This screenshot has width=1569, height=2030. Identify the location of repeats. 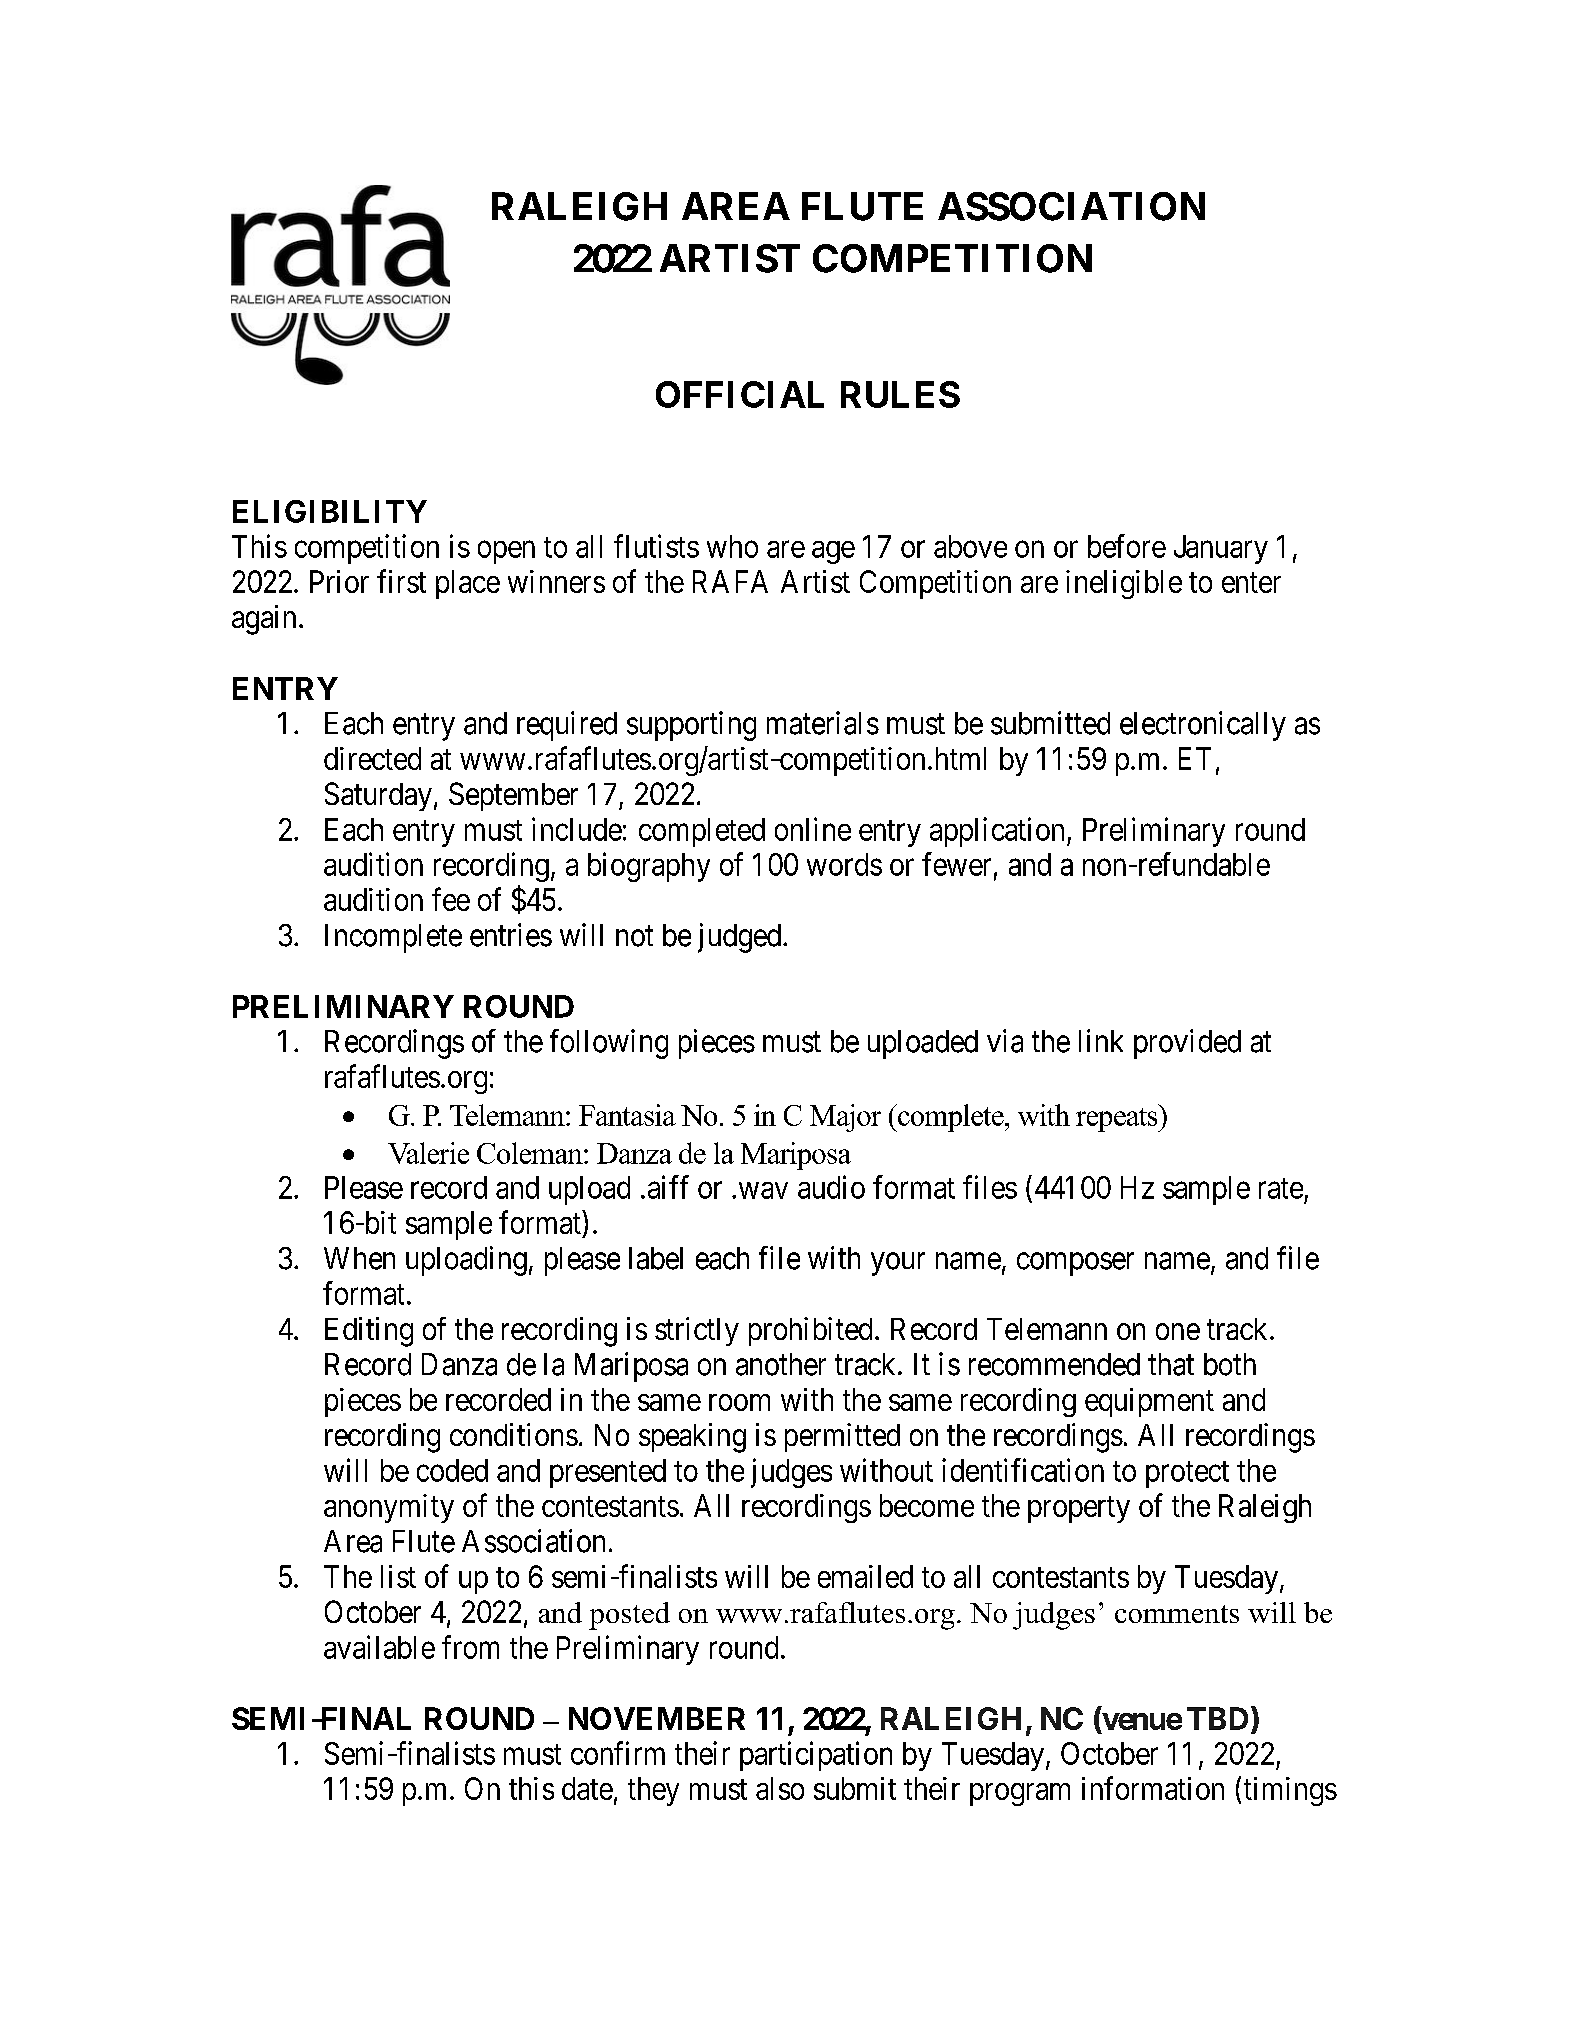
(1118, 1118).
